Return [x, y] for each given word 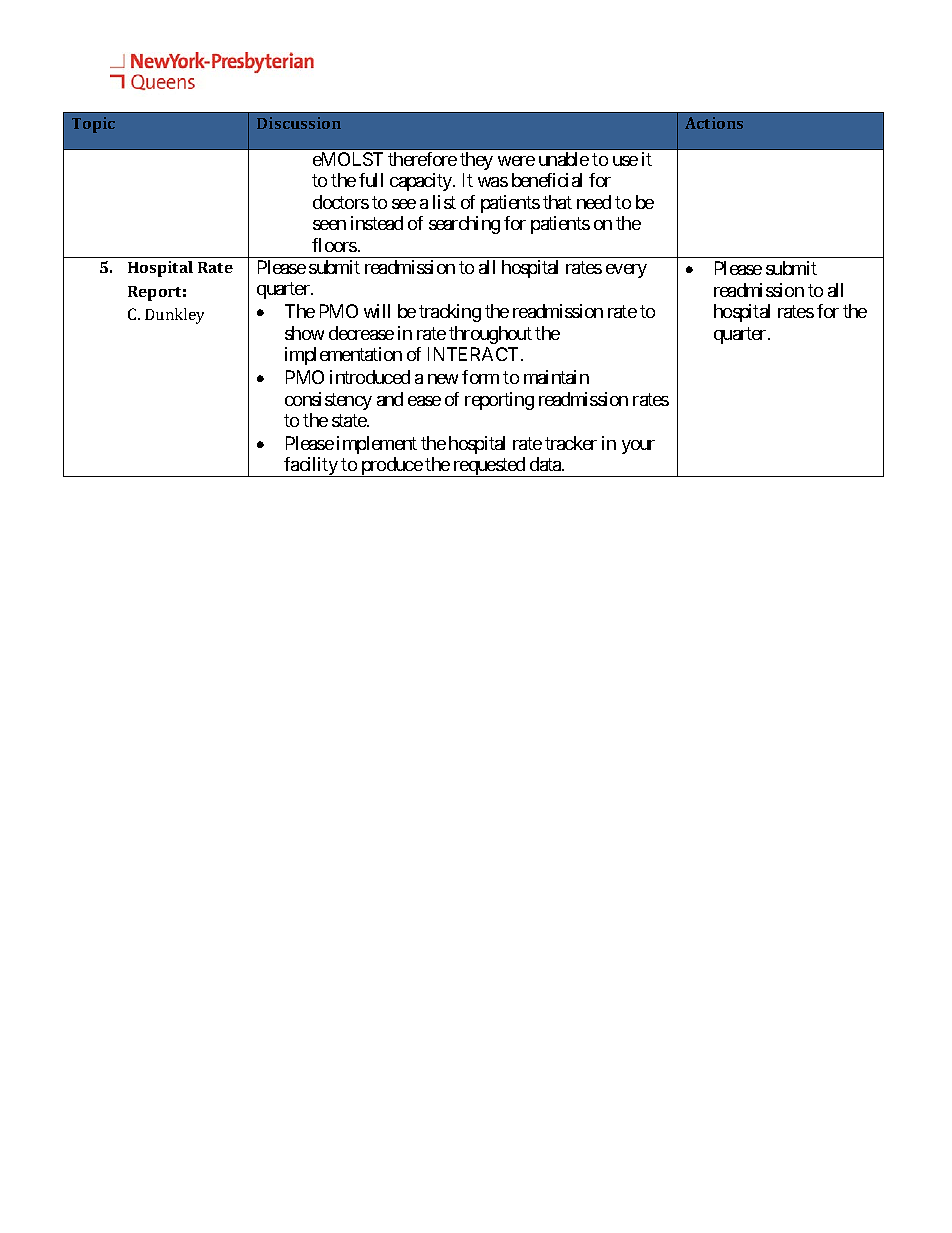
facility [311, 467]
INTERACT [473, 354]
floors [334, 245]
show [304, 333]
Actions [714, 123]
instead [377, 223]
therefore [422, 159]
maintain [556, 377]
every [626, 271]
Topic [93, 125]
